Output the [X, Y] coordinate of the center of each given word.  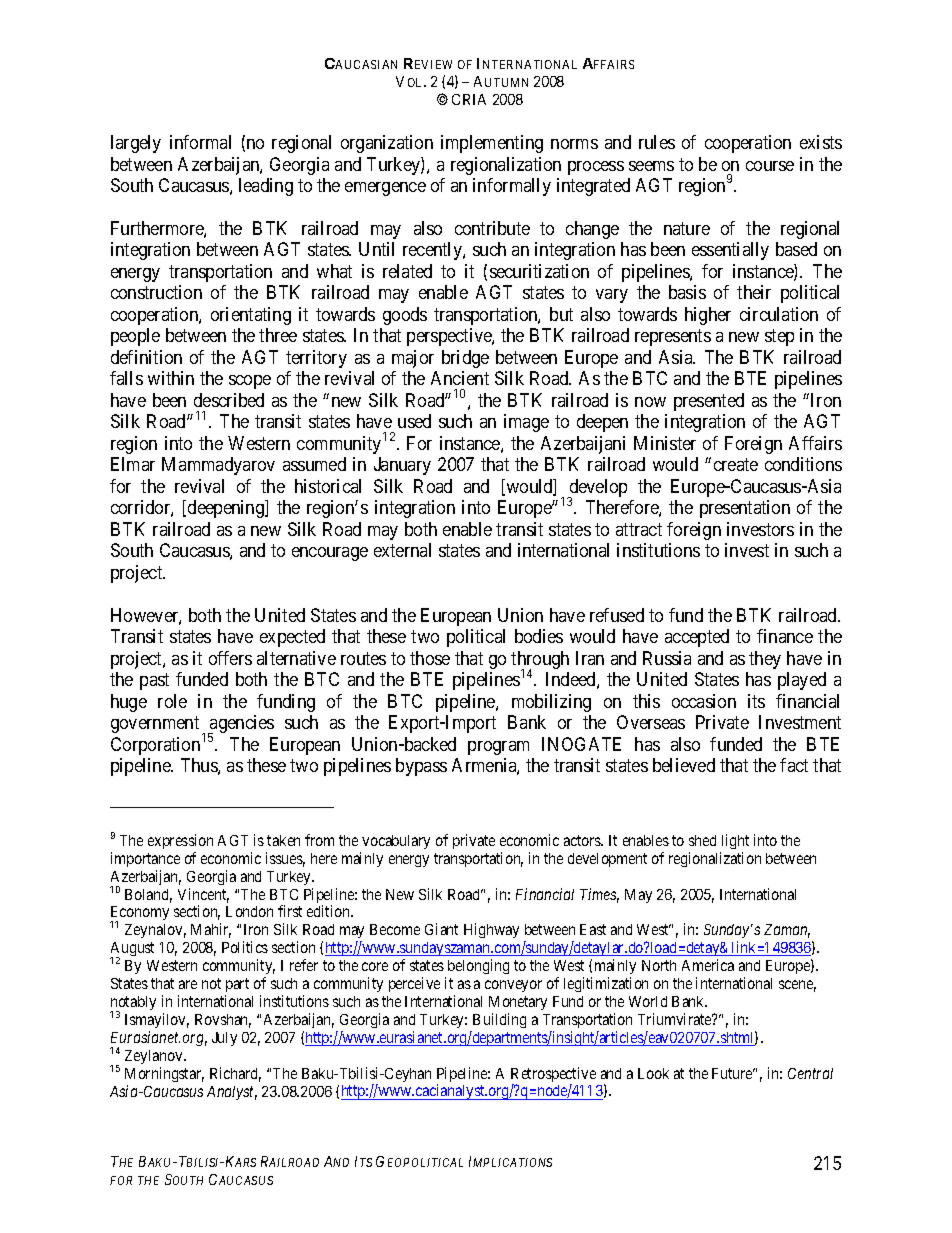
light [735, 841]
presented [709, 402]
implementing [492, 144]
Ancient [460, 378]
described [229, 400]
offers [230, 658]
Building [499, 1020]
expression [180, 841]
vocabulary [396, 842]
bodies [539, 636]
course [770, 166]
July [224, 1039]
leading [266, 187]
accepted [697, 638]
